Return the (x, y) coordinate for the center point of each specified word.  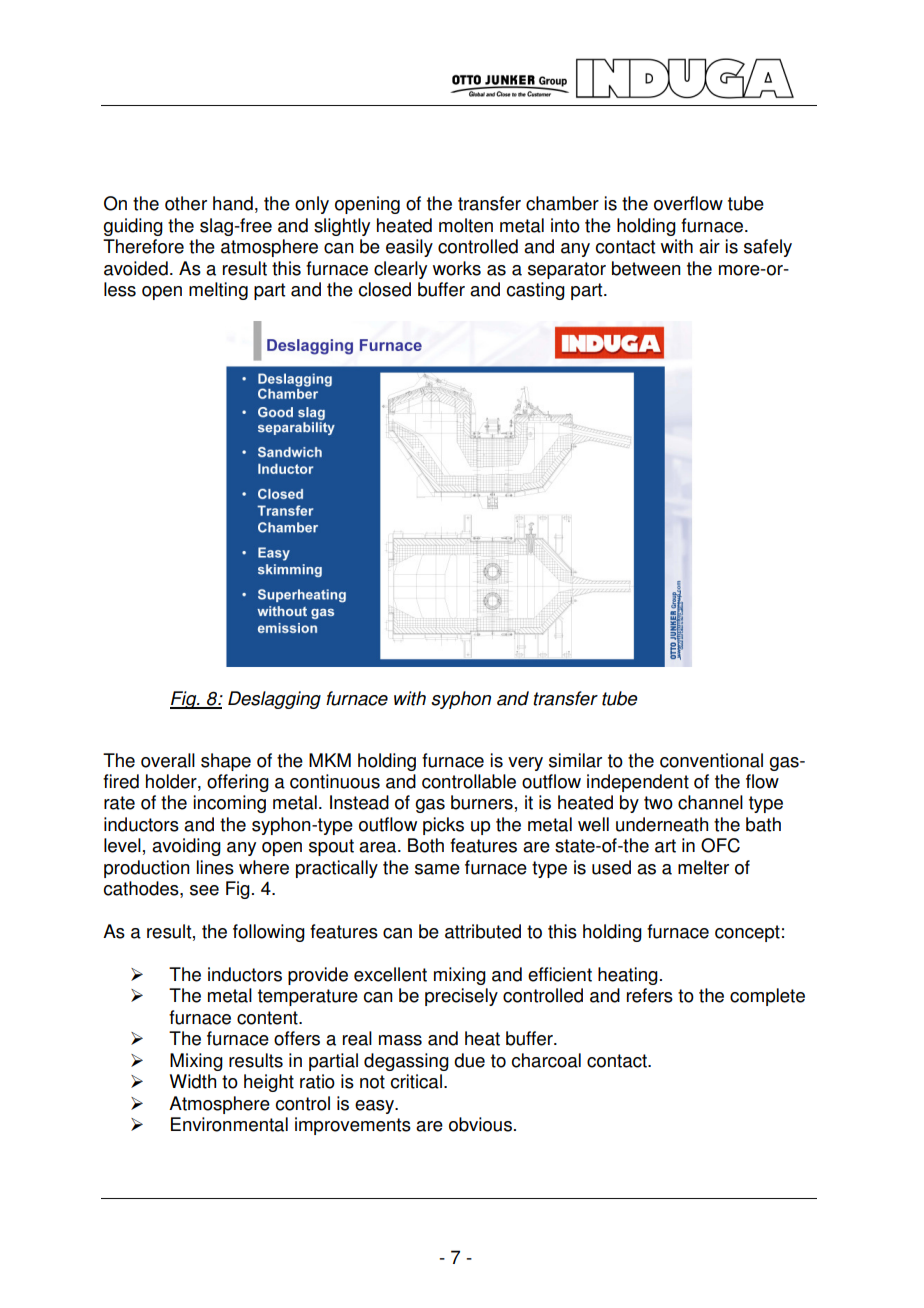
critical (416, 1081)
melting (218, 291)
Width (193, 1081)
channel (710, 802)
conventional (711, 760)
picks (443, 826)
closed (385, 289)
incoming (229, 804)
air (709, 246)
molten (466, 225)
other (186, 203)
